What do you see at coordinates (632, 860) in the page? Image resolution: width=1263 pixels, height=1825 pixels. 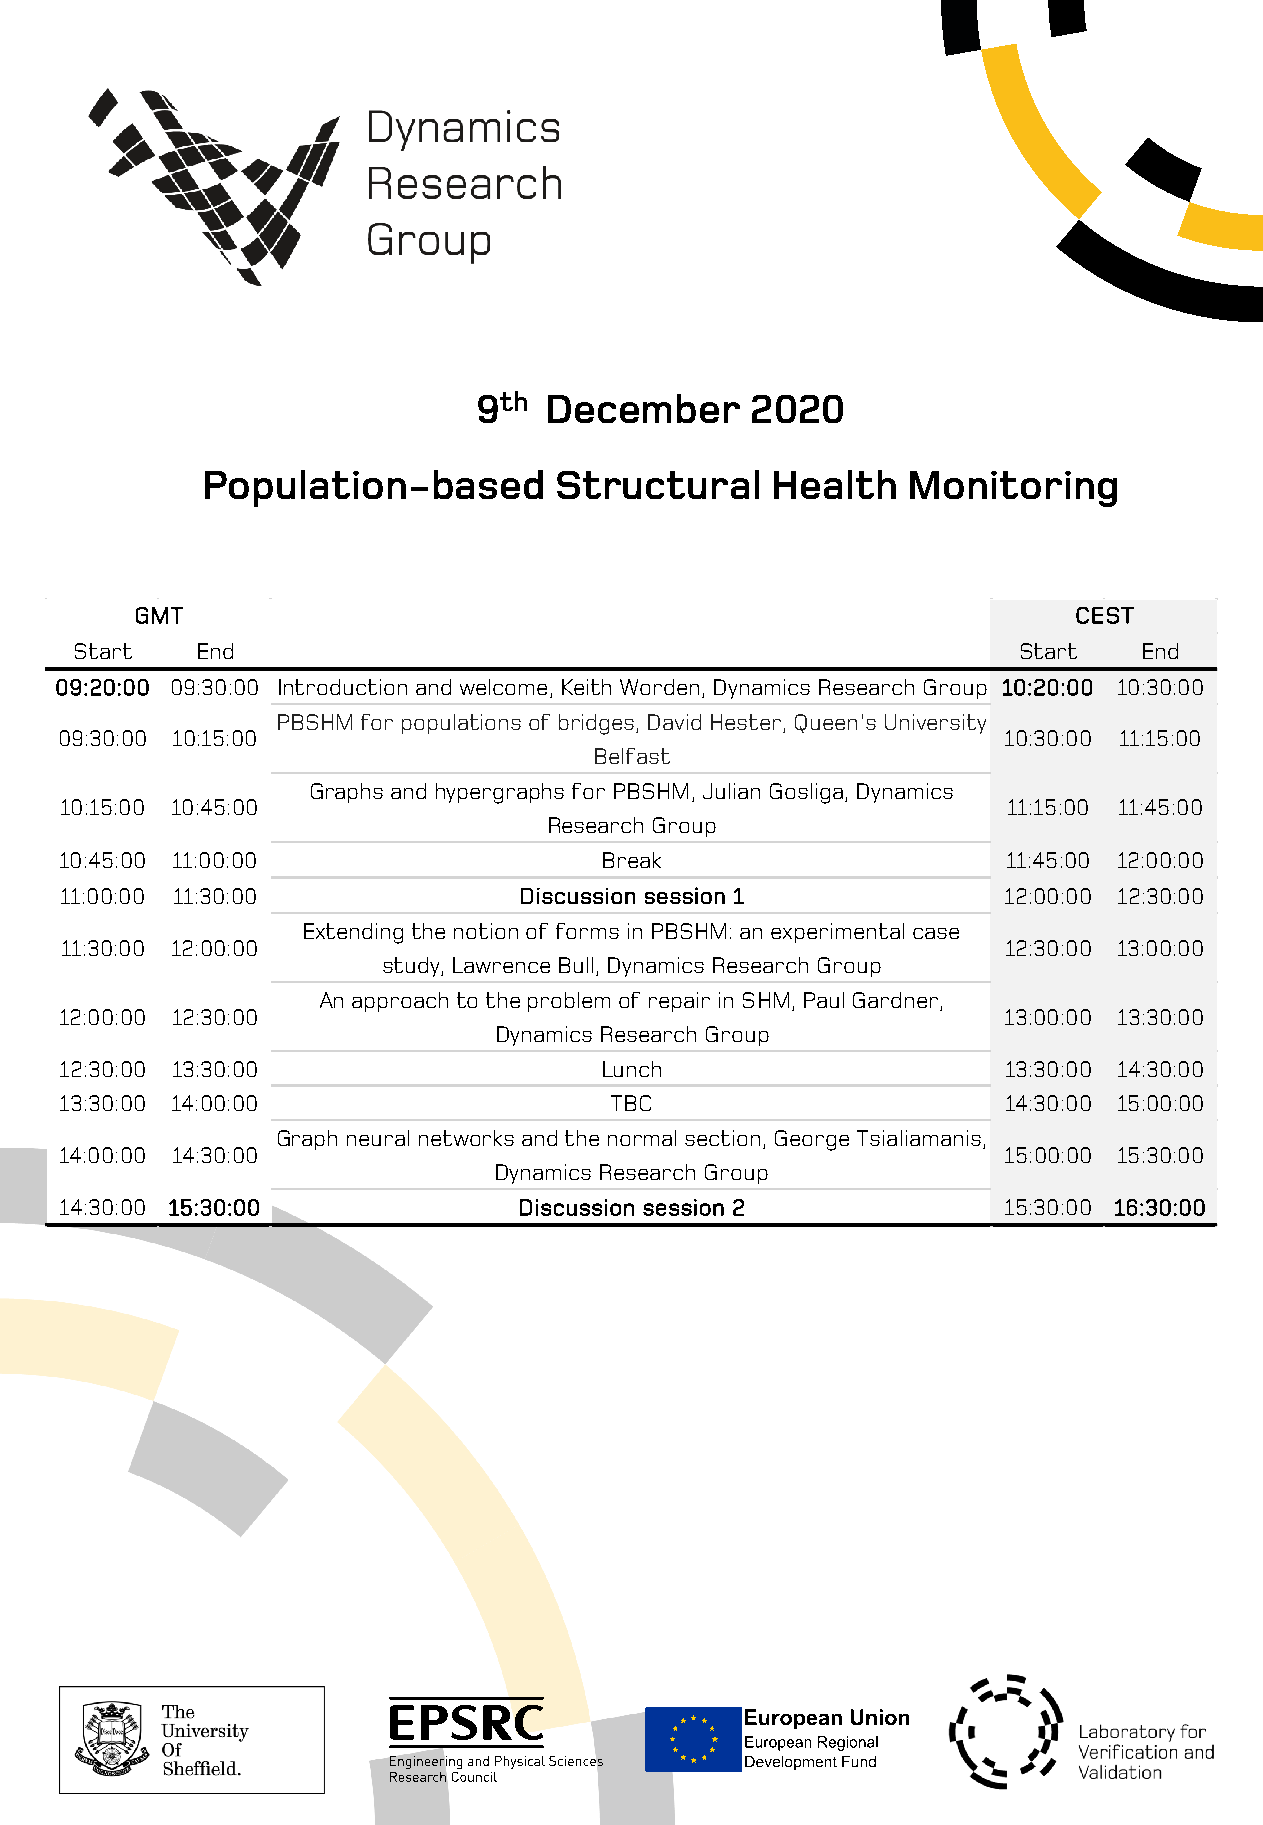 I see `Break` at bounding box center [632, 860].
